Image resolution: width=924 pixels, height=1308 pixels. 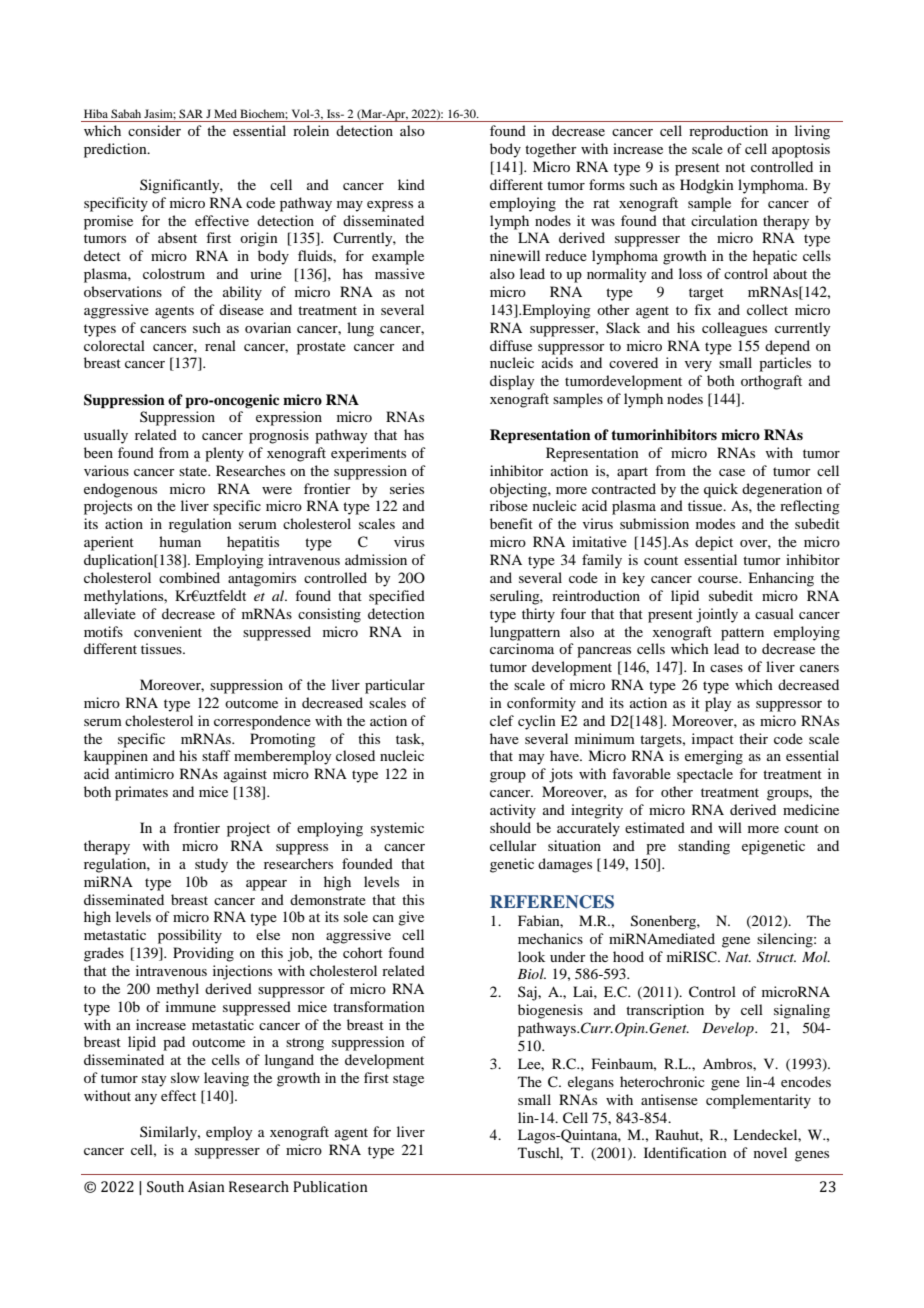 I want to click on quick, so click(x=721, y=490).
